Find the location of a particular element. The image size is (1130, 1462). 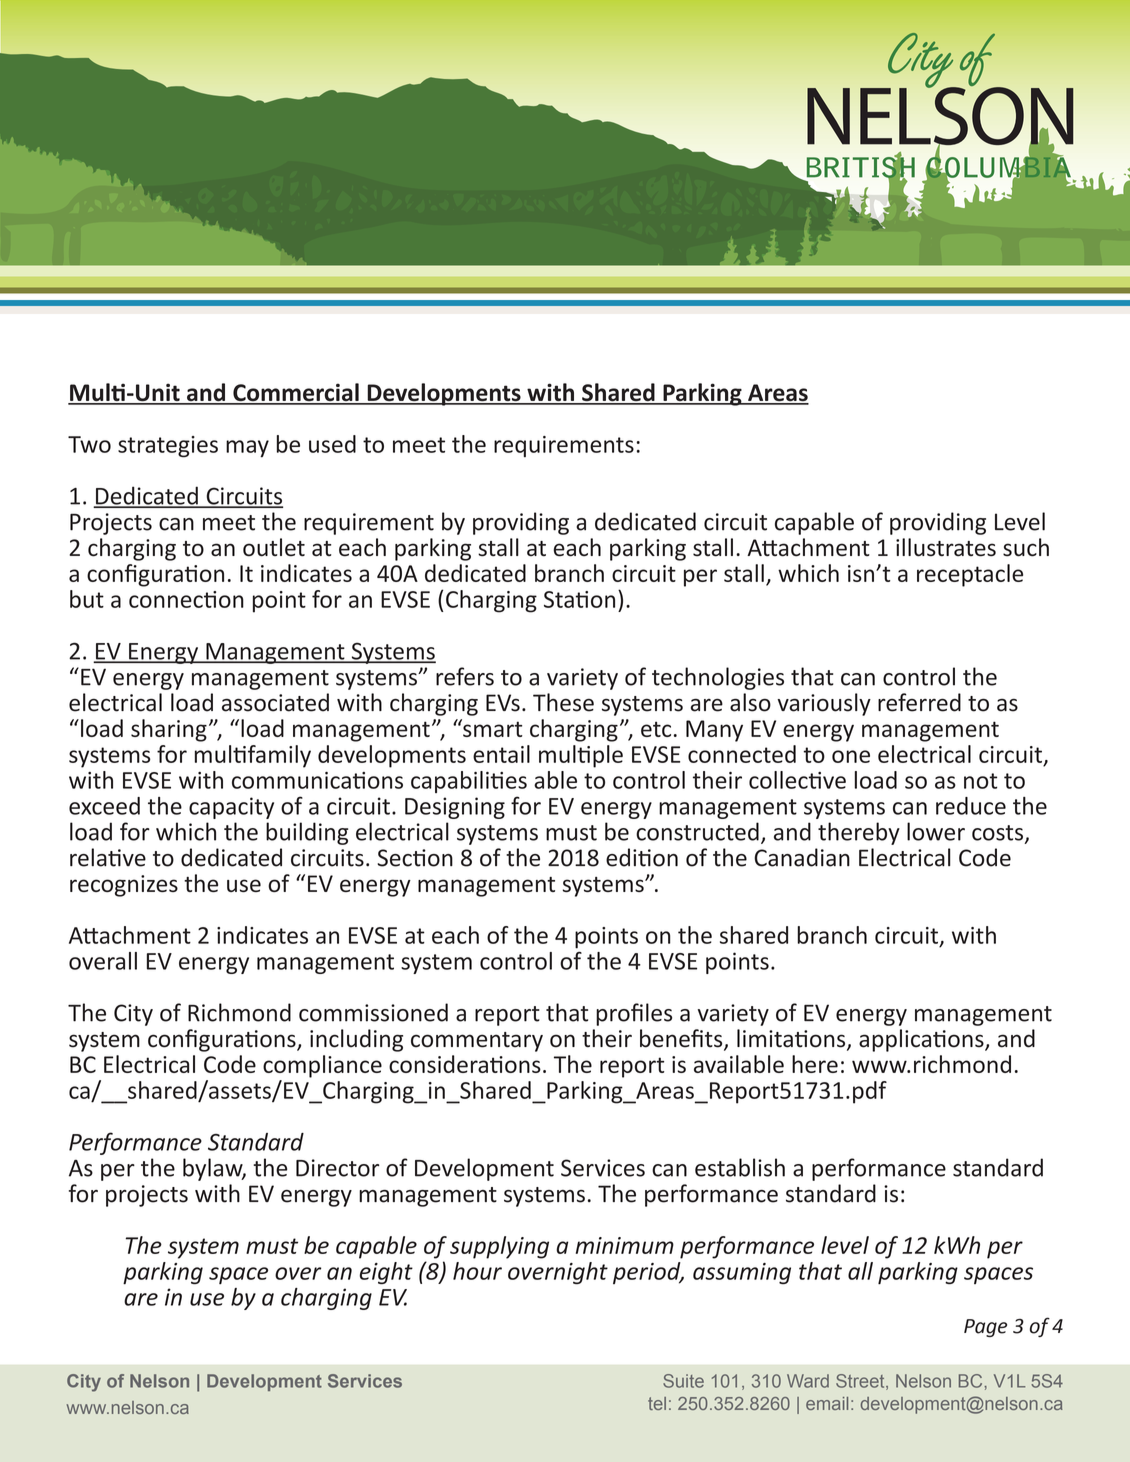

commentary is located at coordinates (477, 1042).
